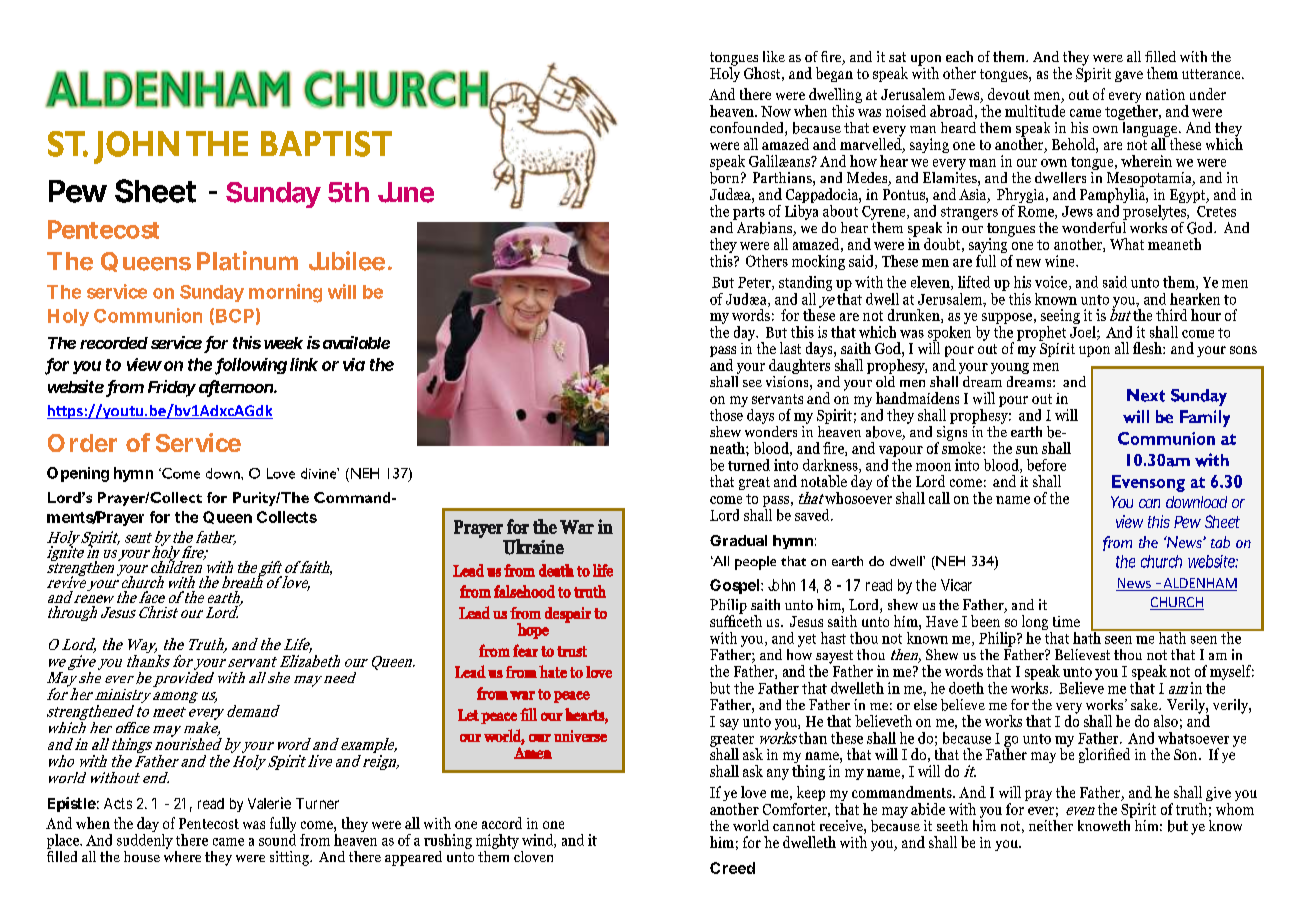 The height and width of the screenshot is (924, 1308). Describe the element at coordinates (1129, 76) in the screenshot. I see `gave` at that location.
